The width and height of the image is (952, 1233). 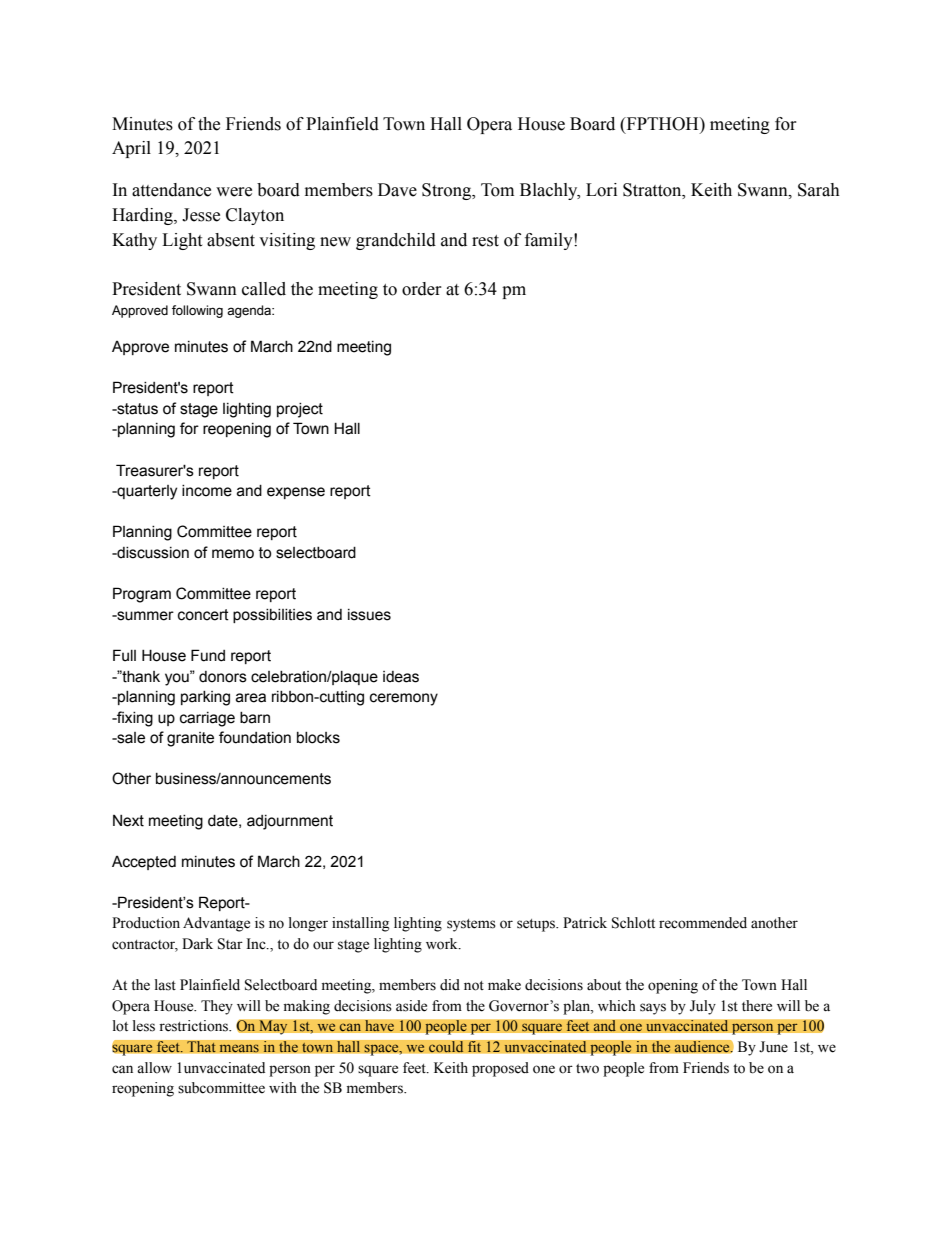 I want to click on Lori, so click(x=601, y=190).
